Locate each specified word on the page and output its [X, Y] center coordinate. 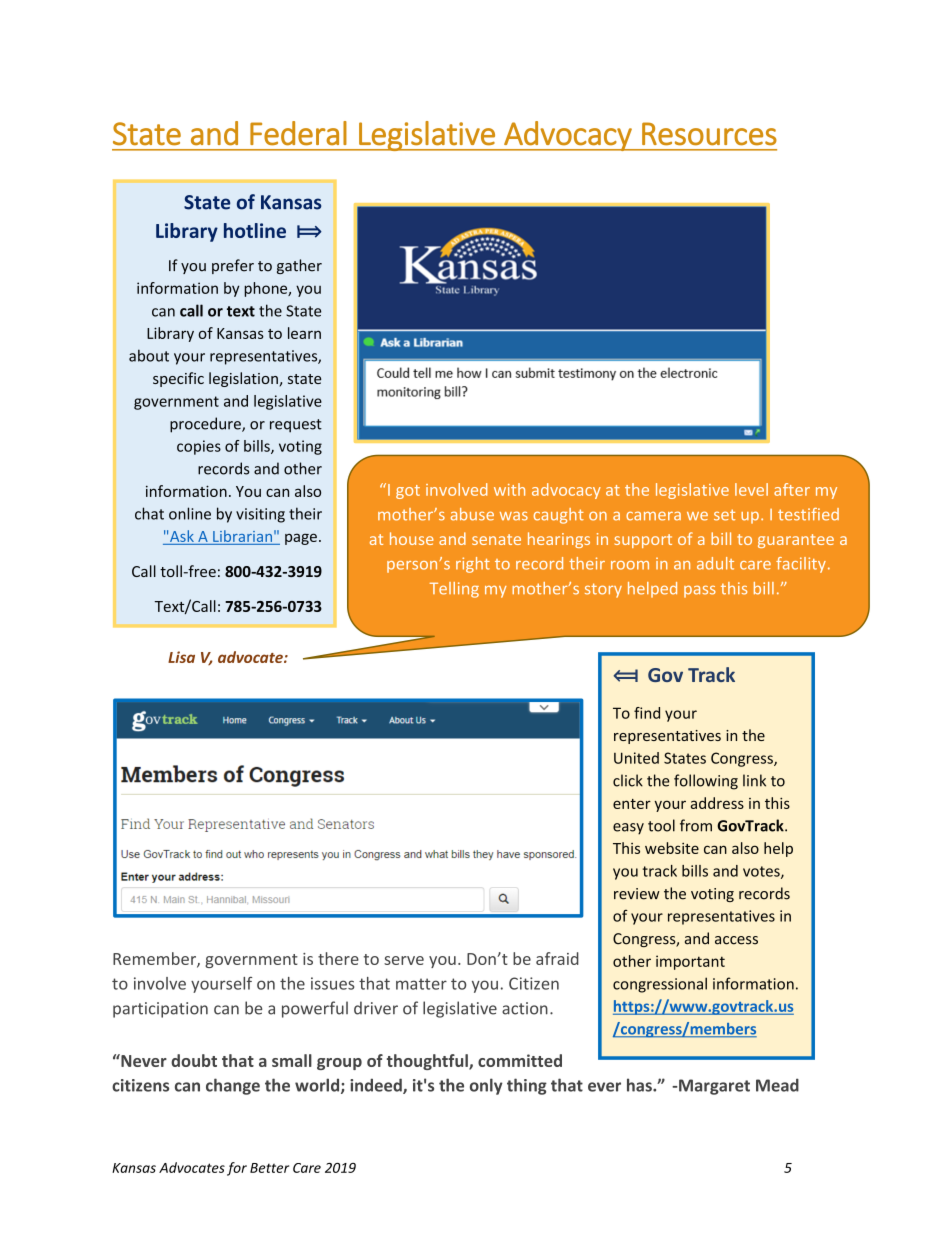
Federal [298, 133]
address [717, 803]
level [751, 489]
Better [269, 1168]
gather [299, 266]
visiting [260, 515]
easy [628, 829]
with [509, 489]
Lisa [181, 657]
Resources [709, 134]
